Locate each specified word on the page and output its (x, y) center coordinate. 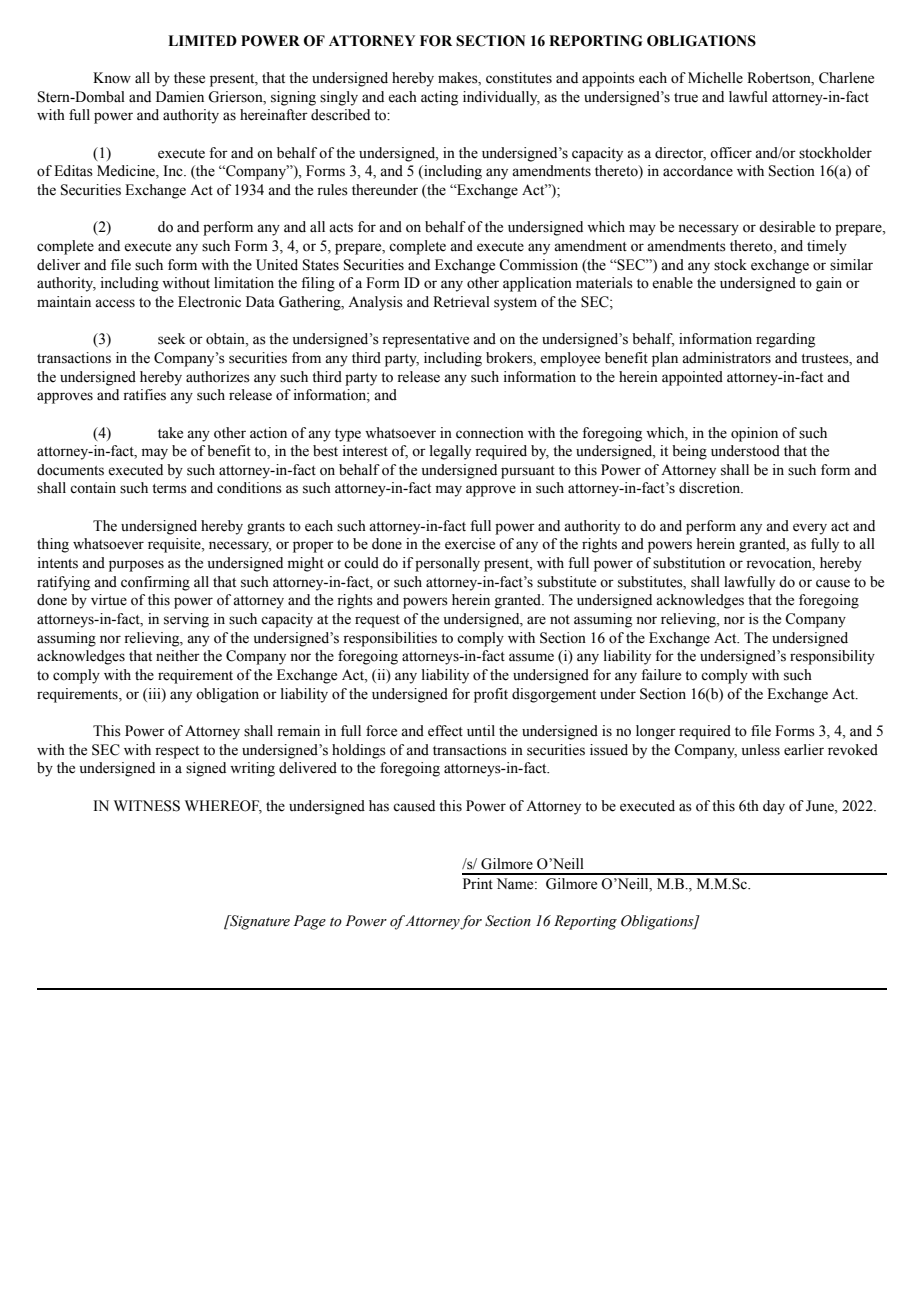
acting (439, 98)
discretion (711, 488)
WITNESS (147, 806)
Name (516, 884)
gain (829, 284)
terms (169, 489)
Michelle (715, 78)
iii (154, 693)
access (115, 303)
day (774, 807)
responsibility (832, 657)
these (189, 78)
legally (450, 452)
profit (491, 695)
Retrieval (461, 302)
